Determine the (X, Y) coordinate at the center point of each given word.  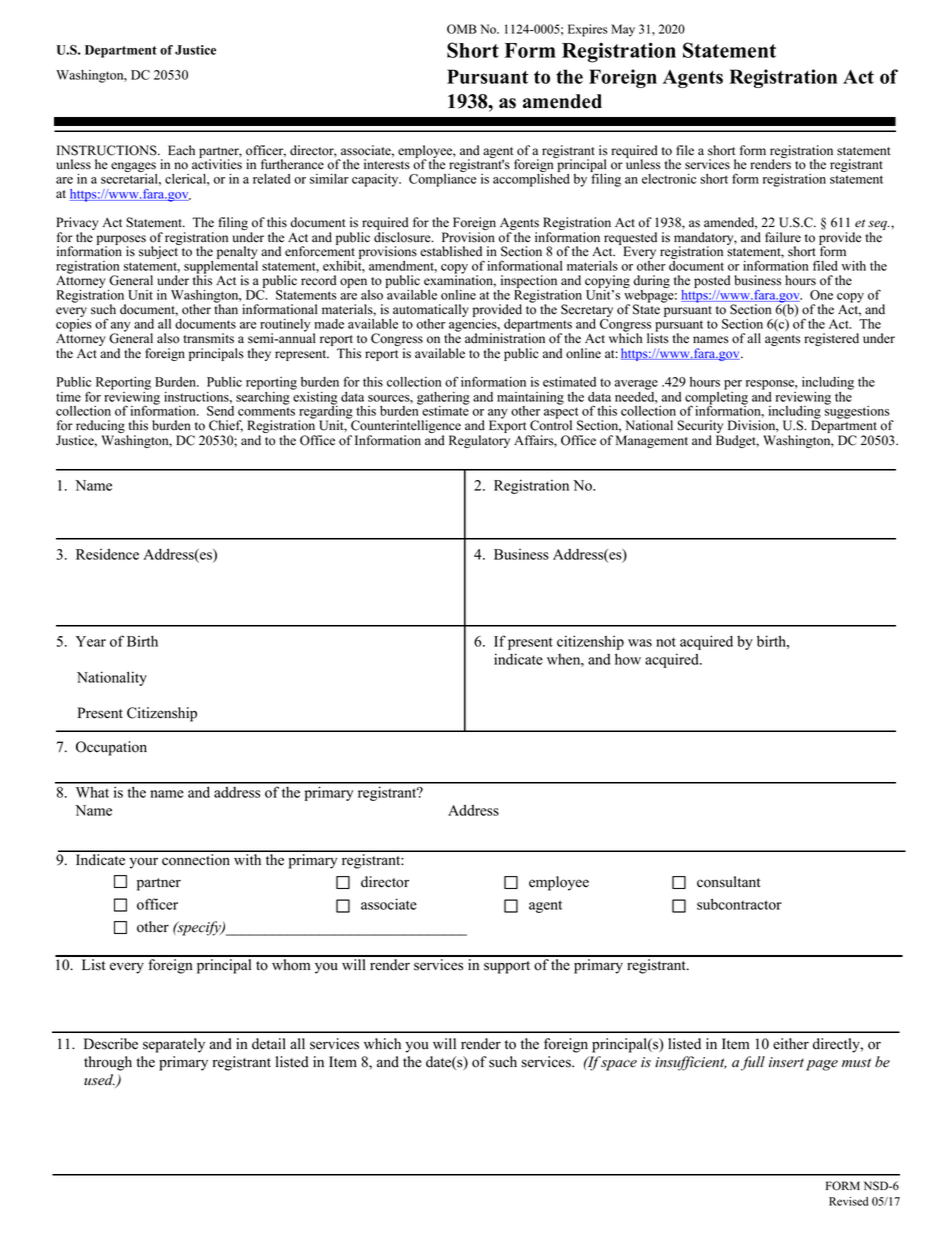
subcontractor (739, 904)
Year (91, 641)
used (100, 1081)
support (507, 967)
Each (181, 150)
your (144, 863)
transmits (208, 338)
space (619, 1065)
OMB (461, 29)
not (666, 642)
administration (505, 337)
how (628, 659)
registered (831, 339)
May (623, 30)
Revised (848, 1201)
